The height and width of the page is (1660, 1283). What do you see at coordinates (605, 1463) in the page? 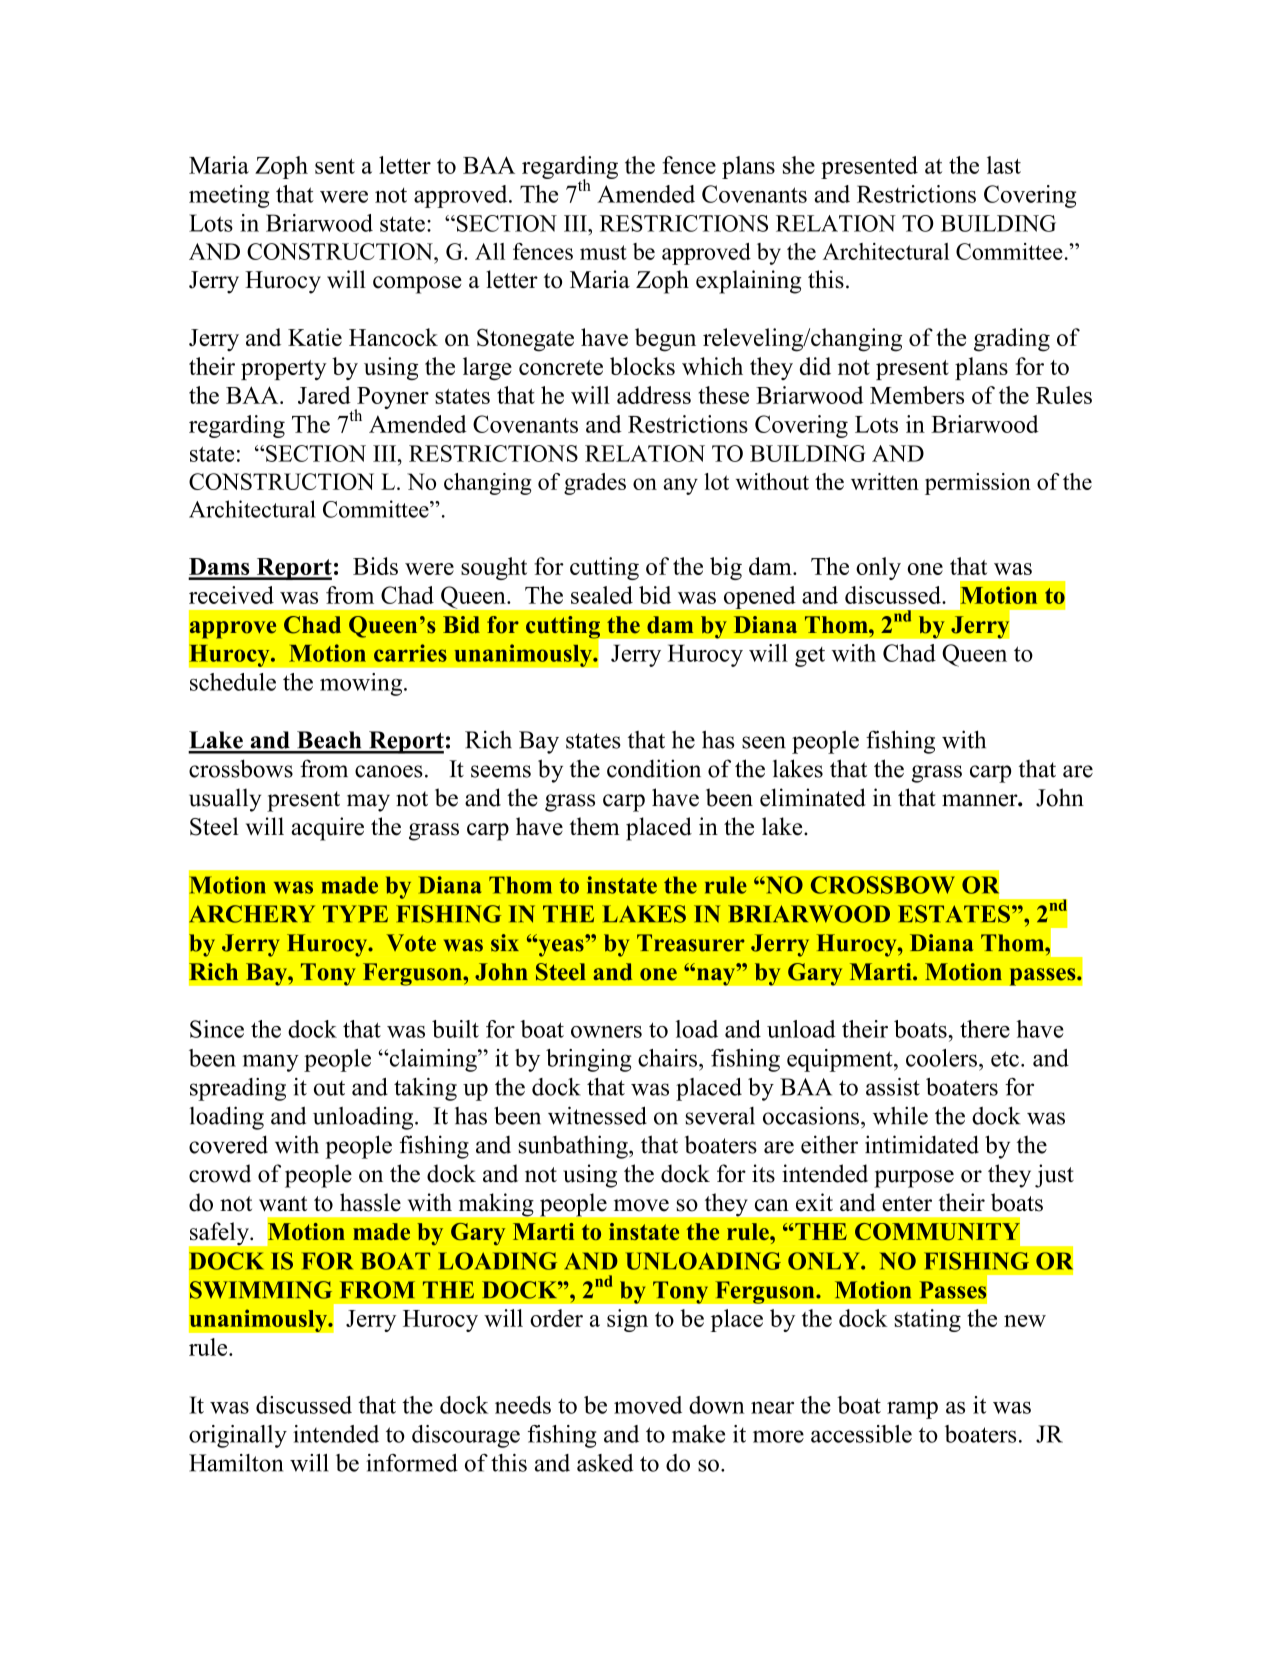
I see `asked` at bounding box center [605, 1463].
